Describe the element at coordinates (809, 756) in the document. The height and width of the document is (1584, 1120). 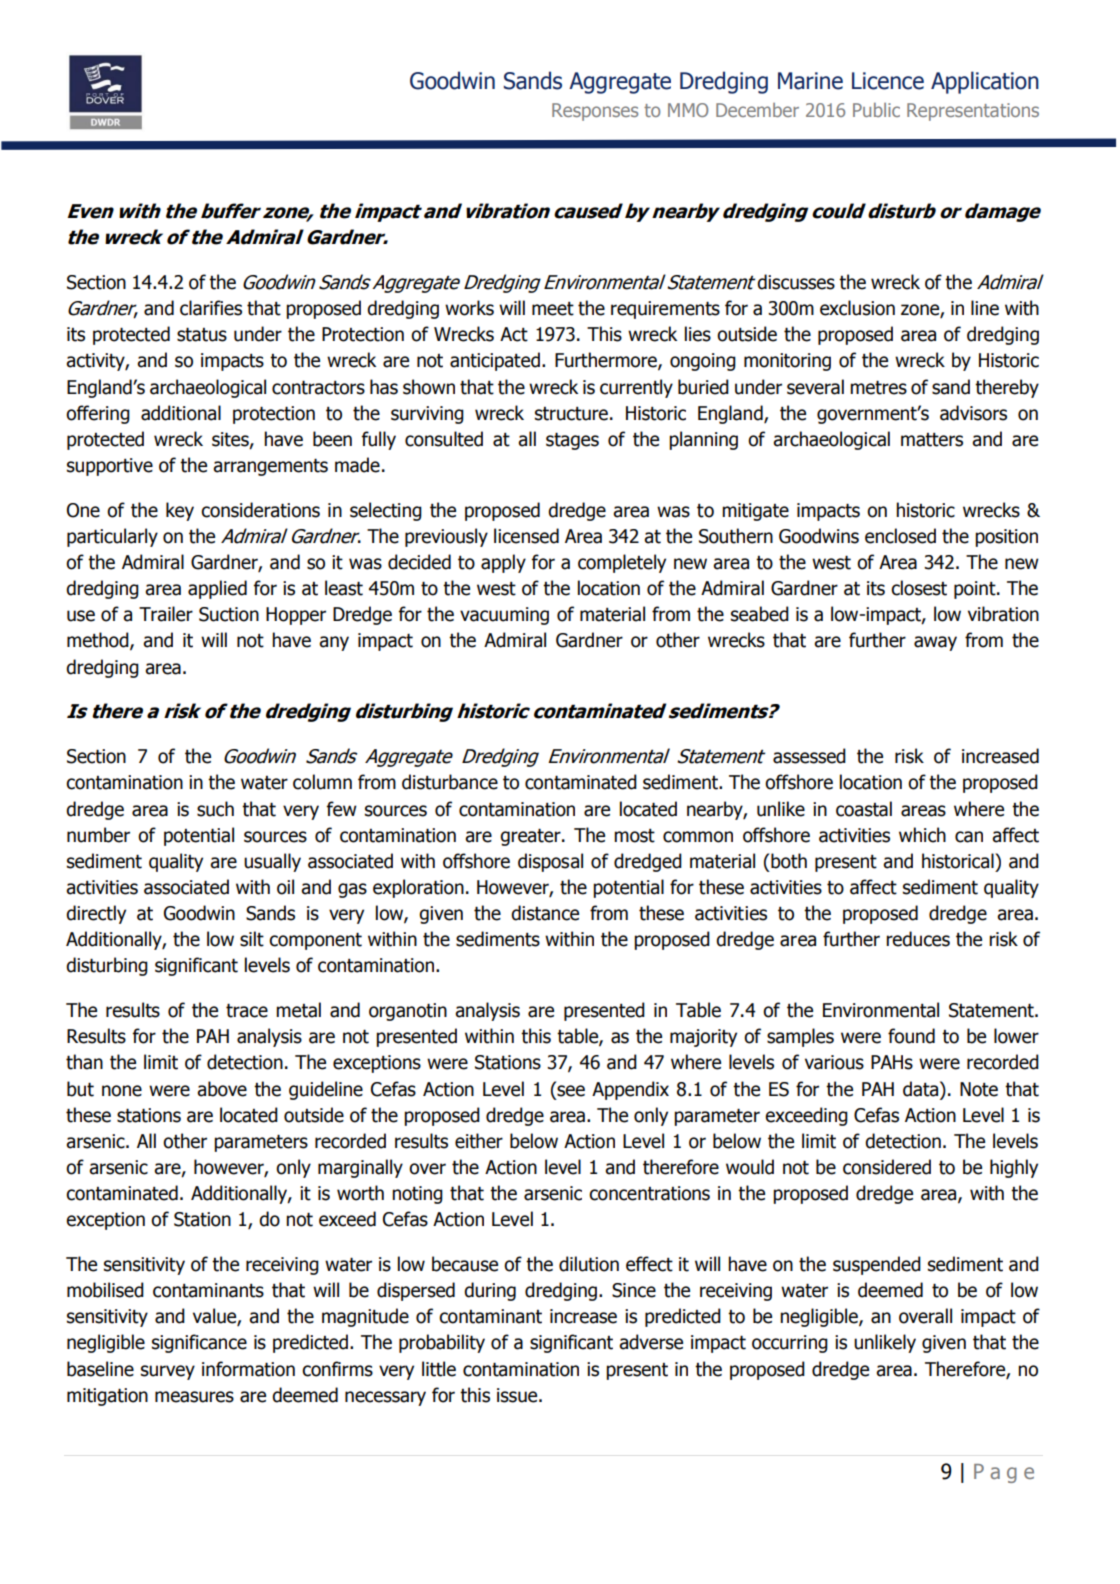
I see `assessed` at that location.
